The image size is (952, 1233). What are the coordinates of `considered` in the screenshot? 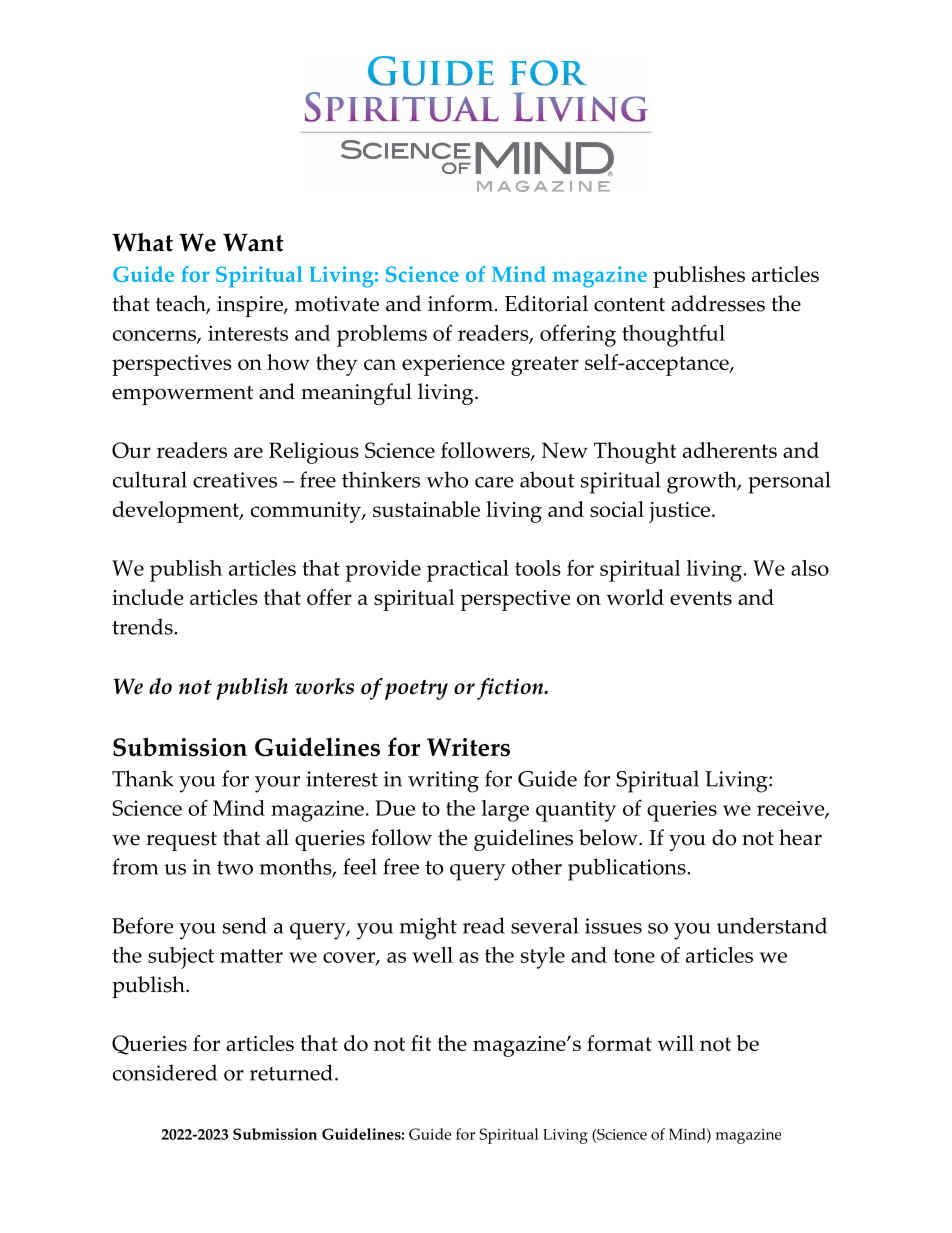 It's located at (165, 1072).
